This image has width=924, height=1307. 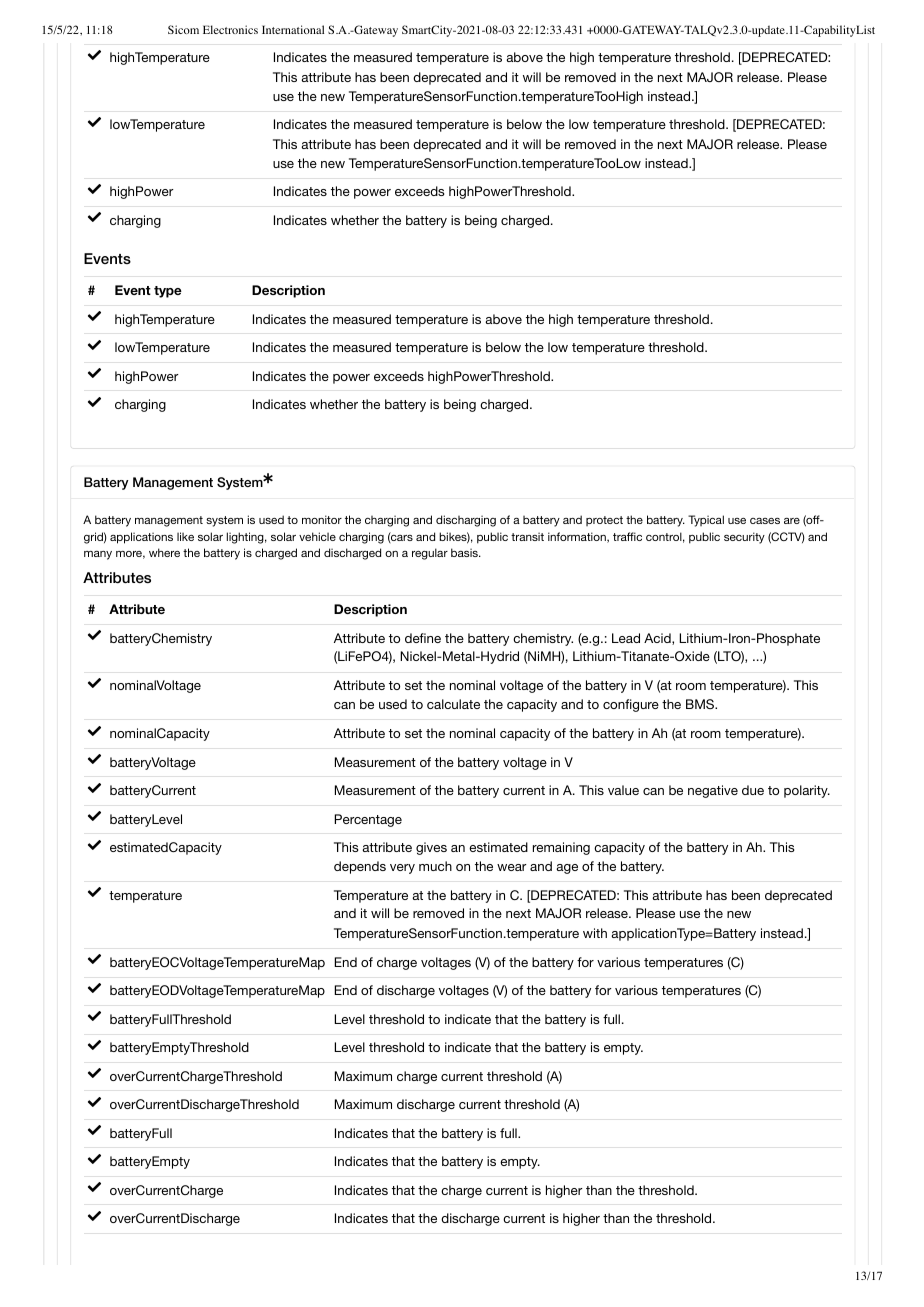 I want to click on like, so click(x=185, y=536).
